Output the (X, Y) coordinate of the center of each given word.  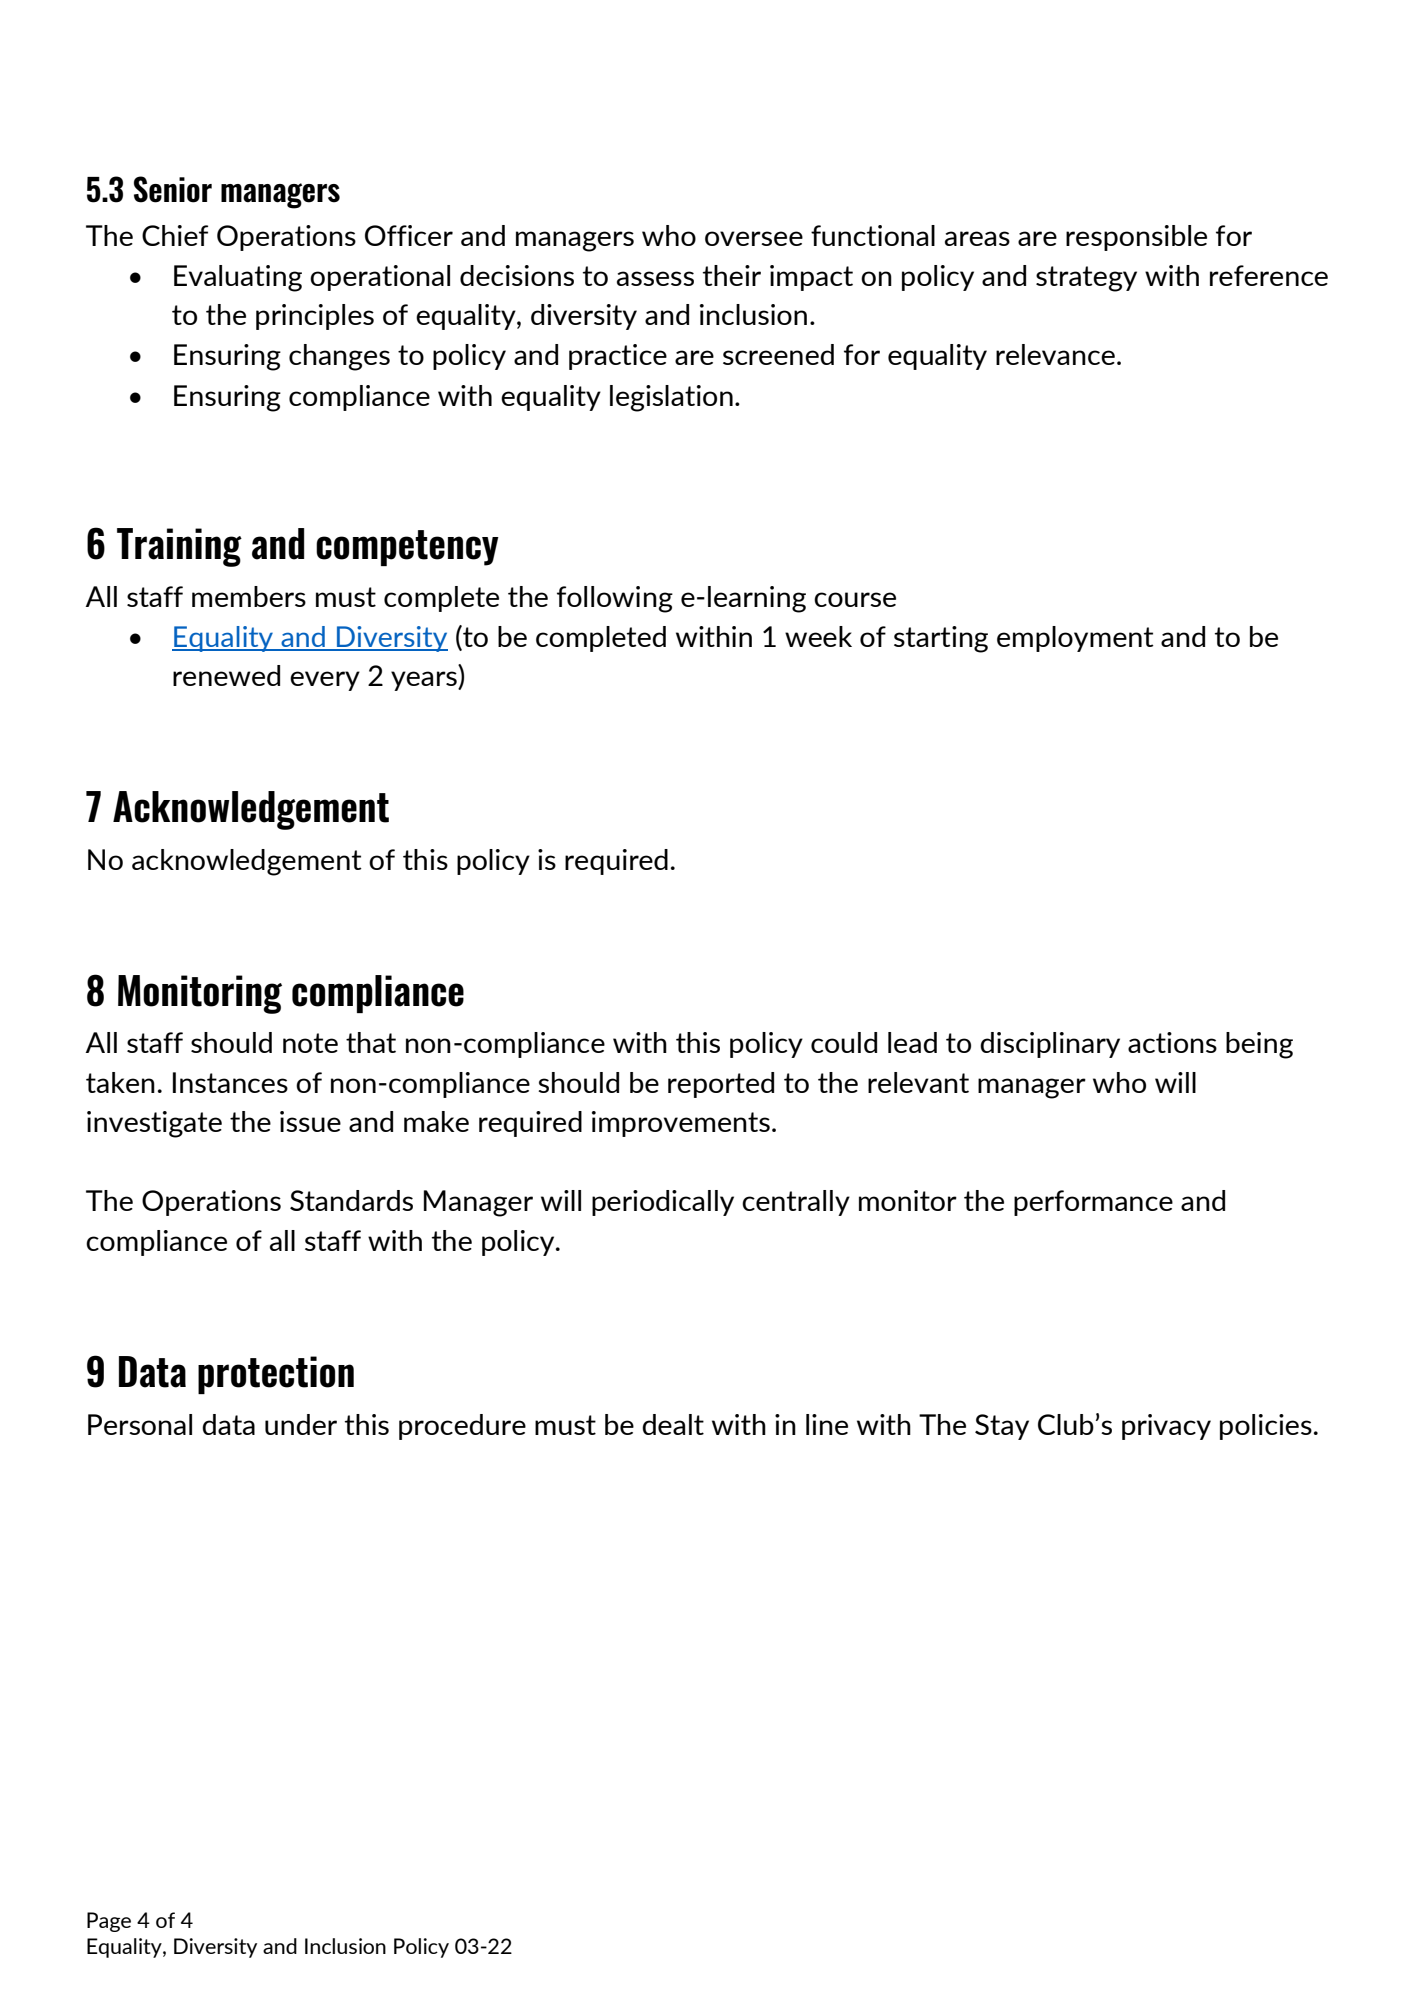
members (249, 596)
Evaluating (238, 278)
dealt (673, 1424)
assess (655, 278)
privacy (1166, 1427)
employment (1075, 639)
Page (109, 1922)
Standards (351, 1200)
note (310, 1043)
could (844, 1042)
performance (1093, 1203)
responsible (1136, 238)
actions (1172, 1042)
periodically (663, 1203)
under (301, 1424)
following (615, 599)
